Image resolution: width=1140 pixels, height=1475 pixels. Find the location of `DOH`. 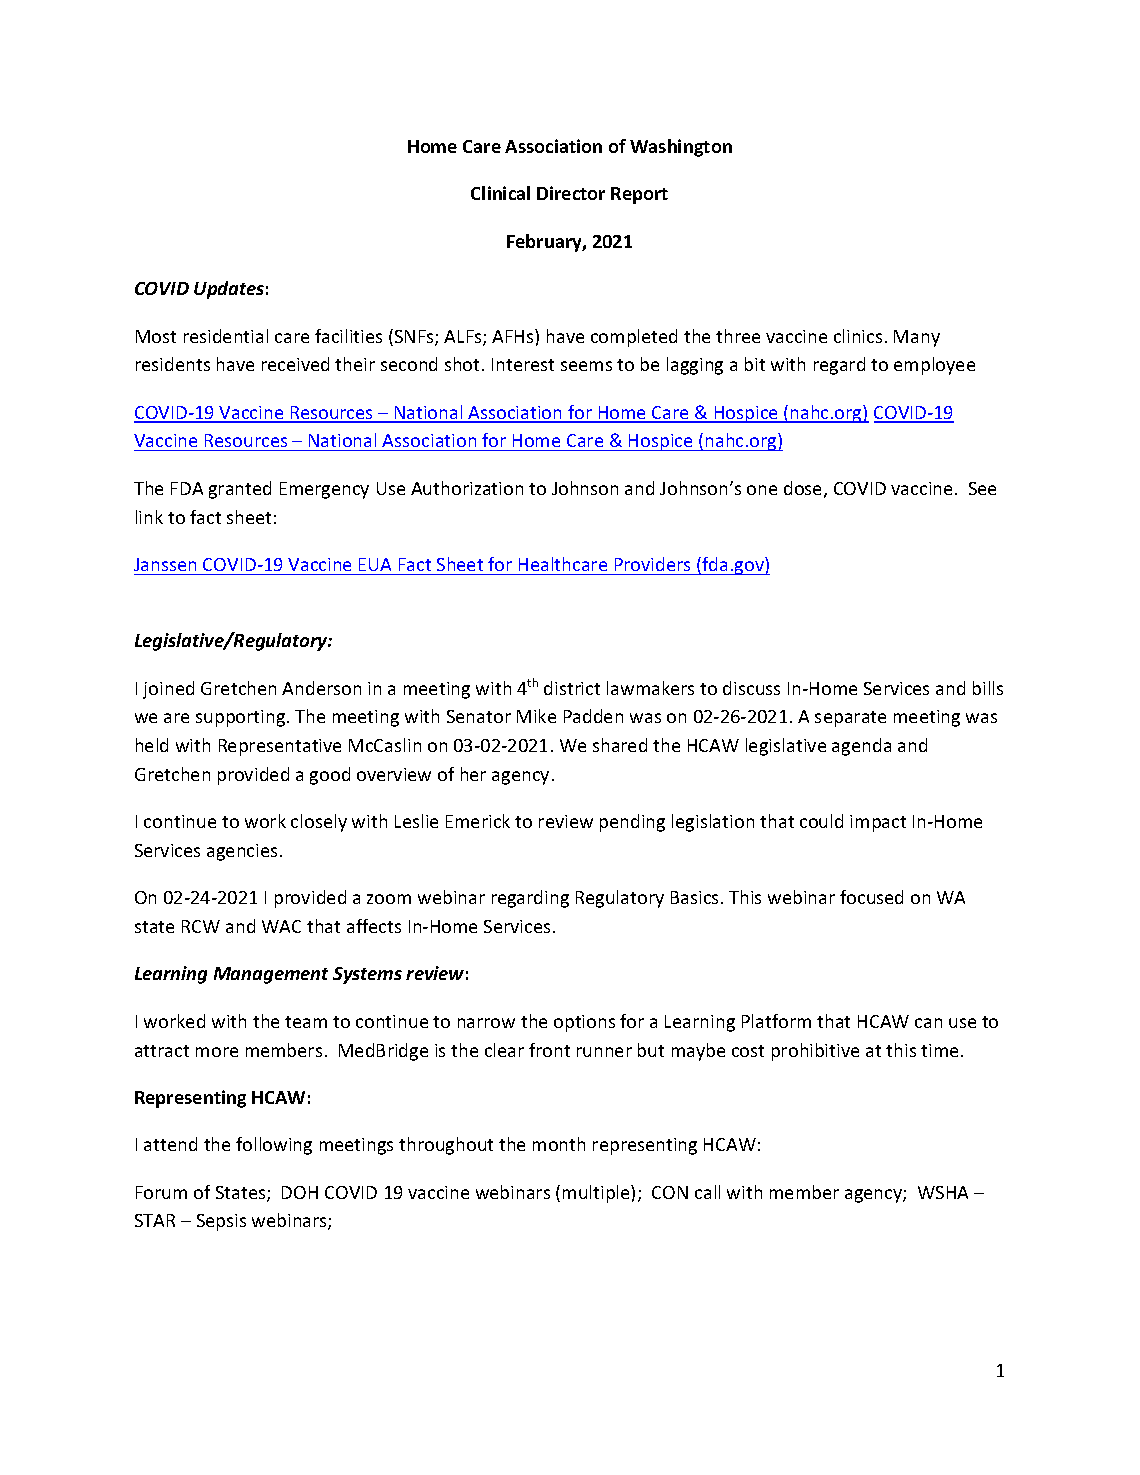

DOH is located at coordinates (300, 1192).
